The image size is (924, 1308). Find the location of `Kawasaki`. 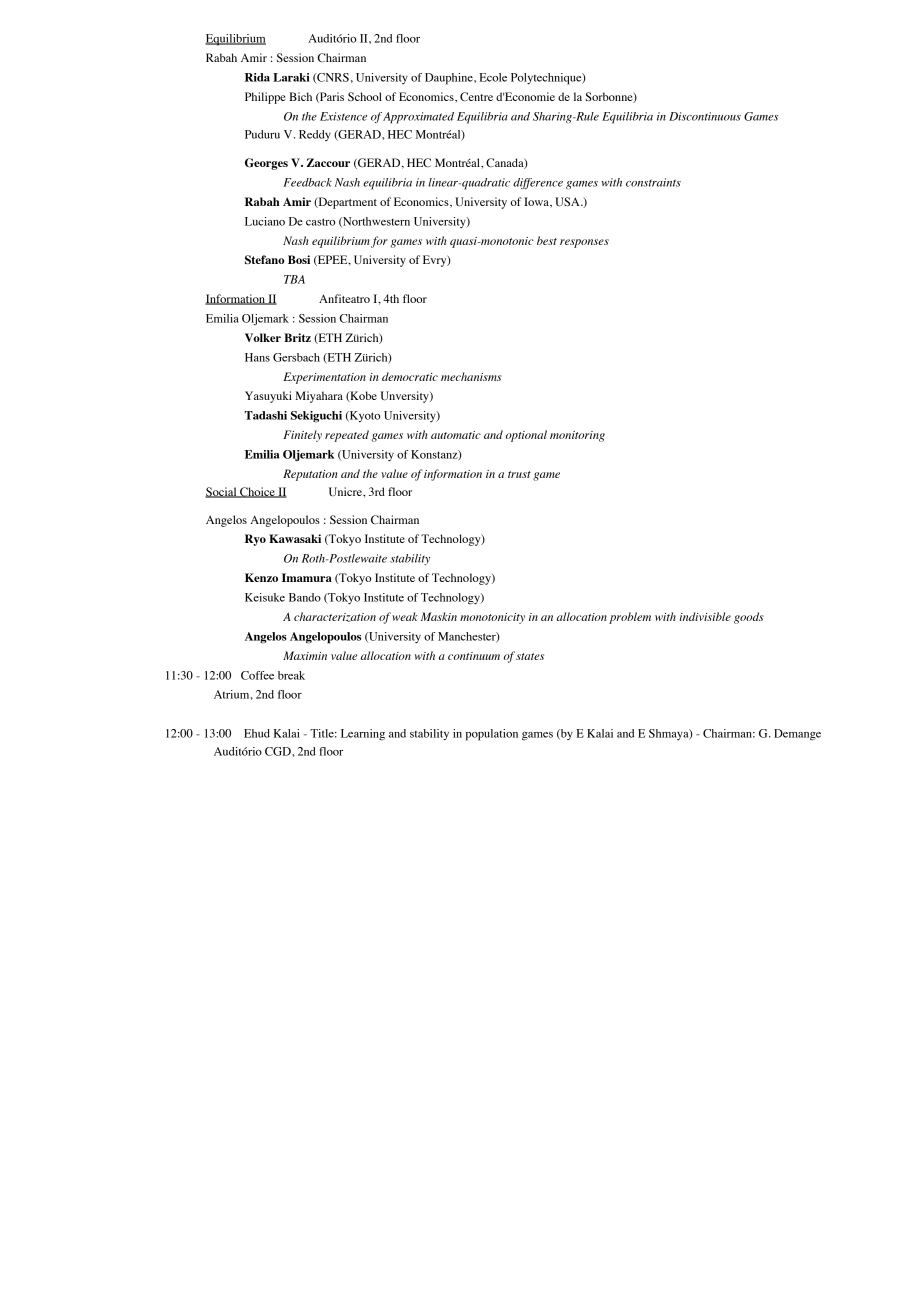

Kawasaki is located at coordinates (295, 538).
